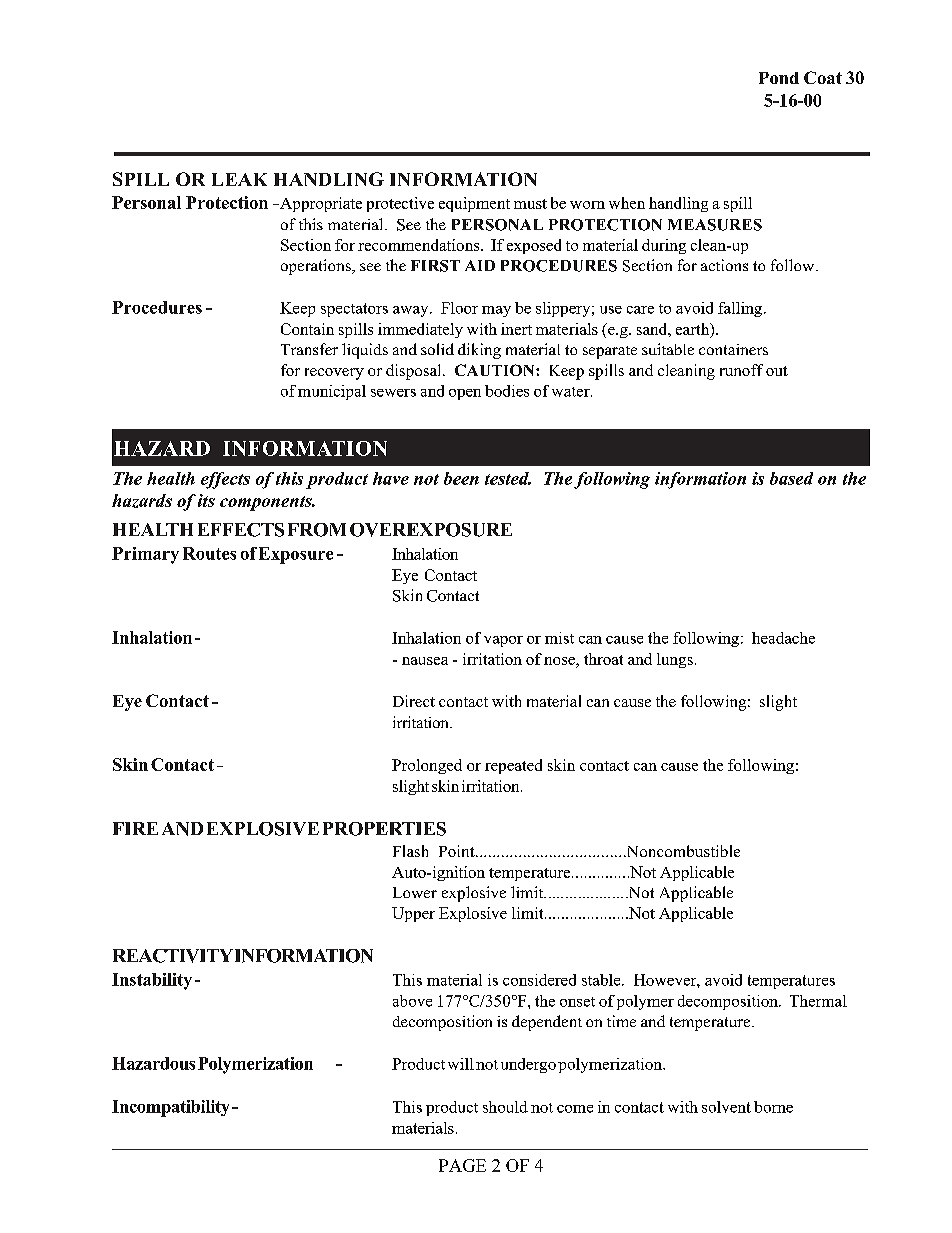  What do you see at coordinates (783, 638) in the screenshot?
I see `headache` at bounding box center [783, 638].
